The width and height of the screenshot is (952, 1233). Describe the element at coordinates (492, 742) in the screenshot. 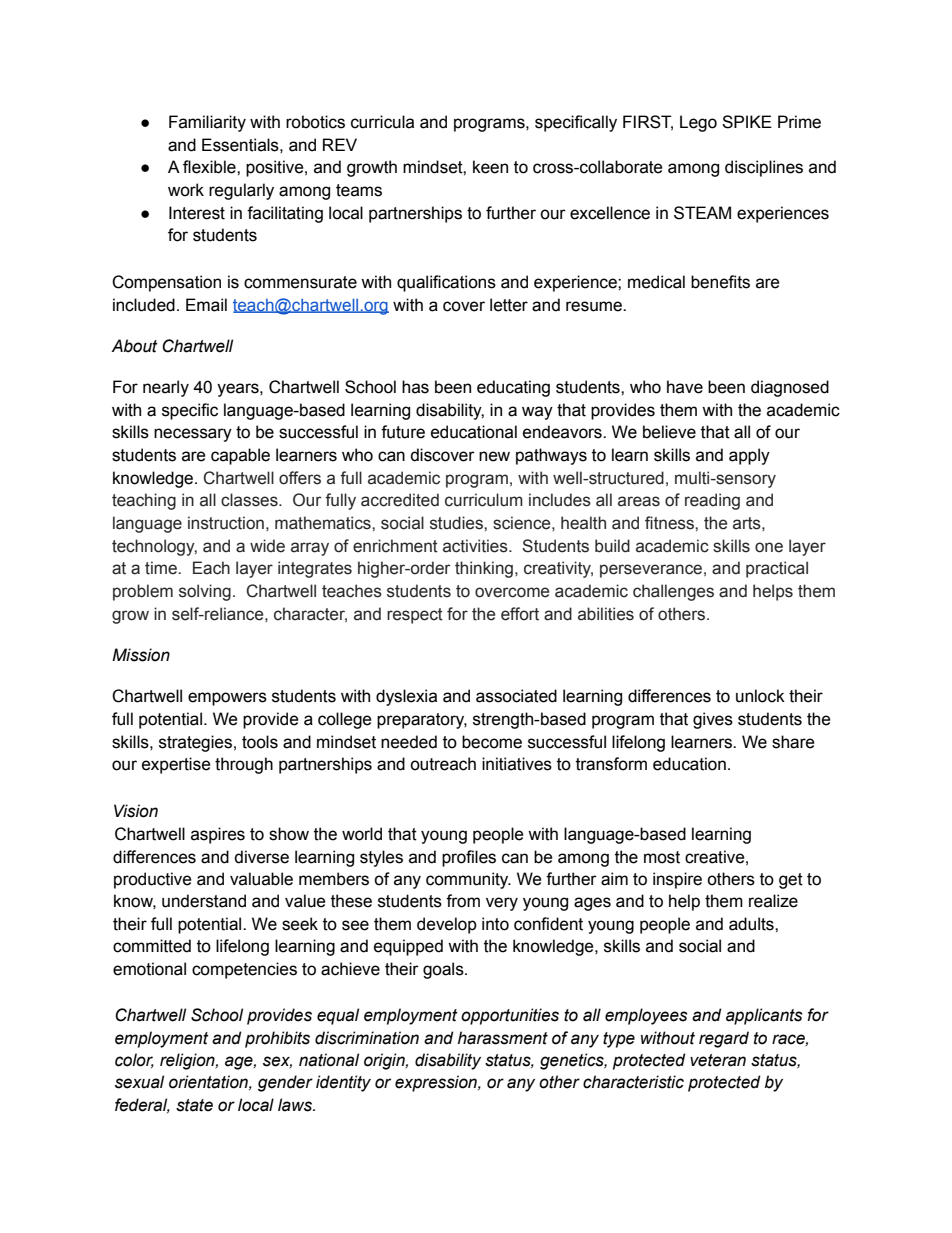

I see `become` at that location.
